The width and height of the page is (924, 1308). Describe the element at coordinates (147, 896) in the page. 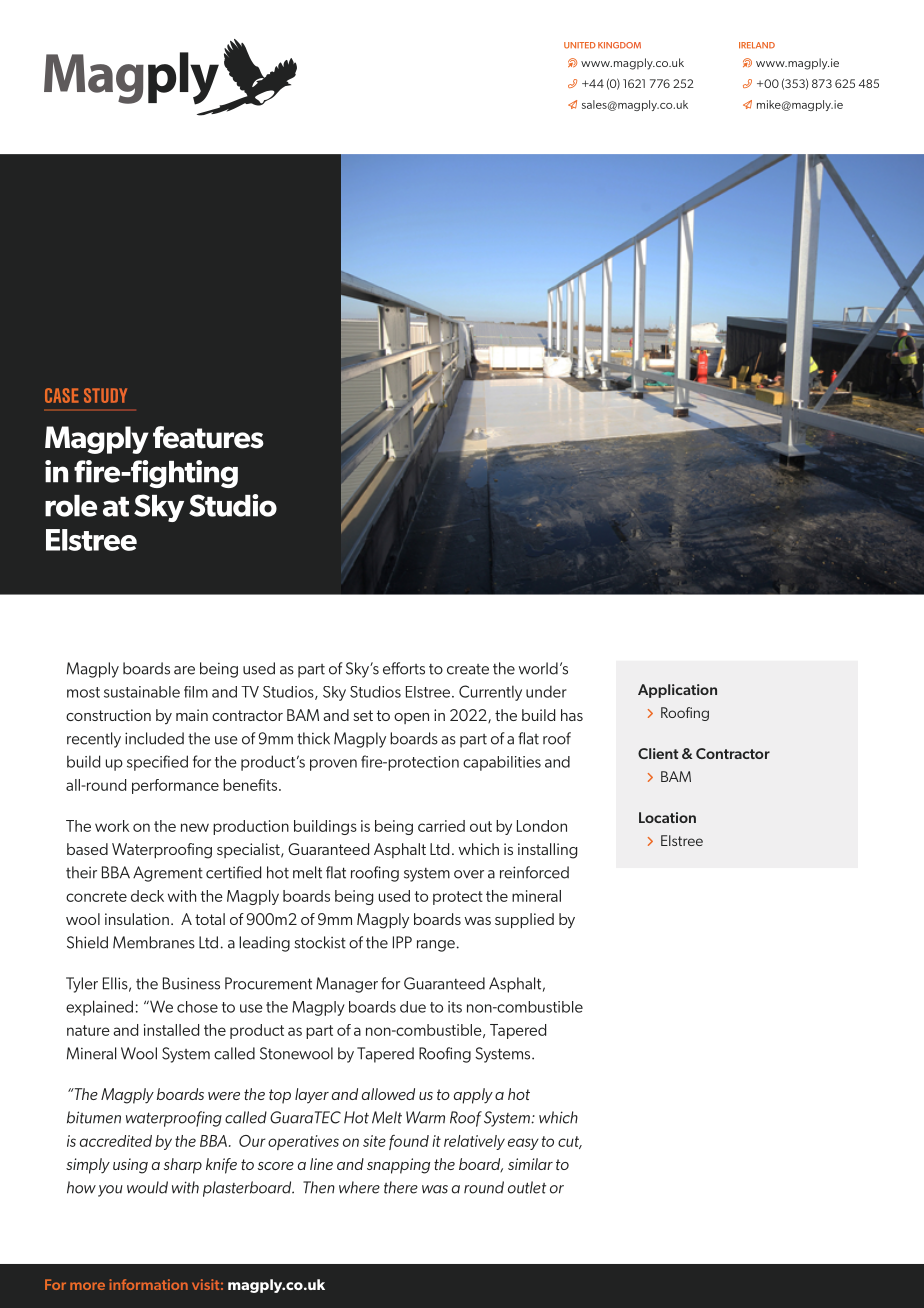

I see `deck` at that location.
